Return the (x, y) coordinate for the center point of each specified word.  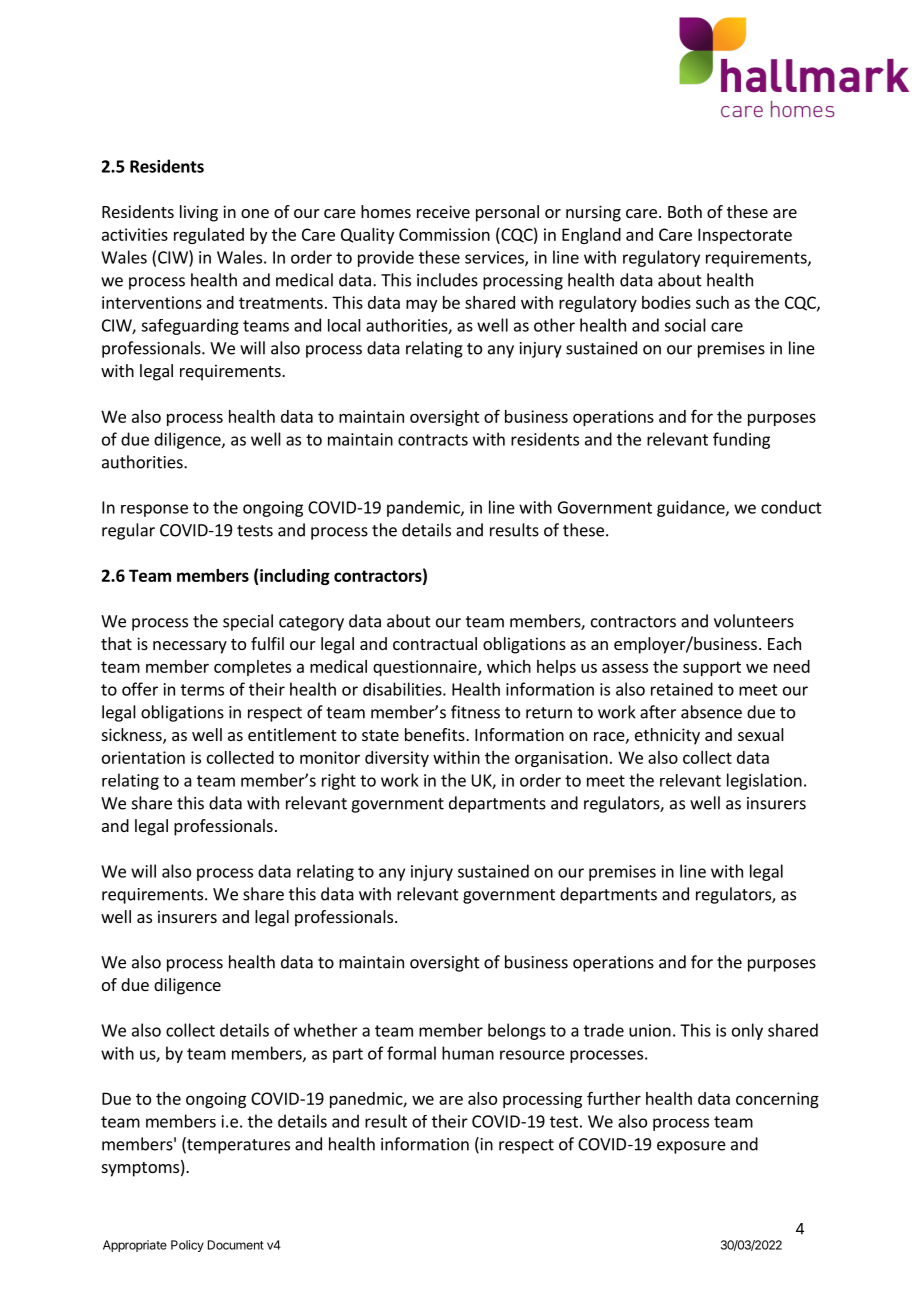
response (154, 510)
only (747, 1031)
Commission (444, 234)
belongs (517, 1031)
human (468, 1053)
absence (711, 712)
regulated (209, 236)
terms (202, 690)
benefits (436, 734)
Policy (187, 1246)
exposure (691, 1147)
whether (326, 1030)
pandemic (424, 508)
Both (685, 211)
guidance (692, 508)
